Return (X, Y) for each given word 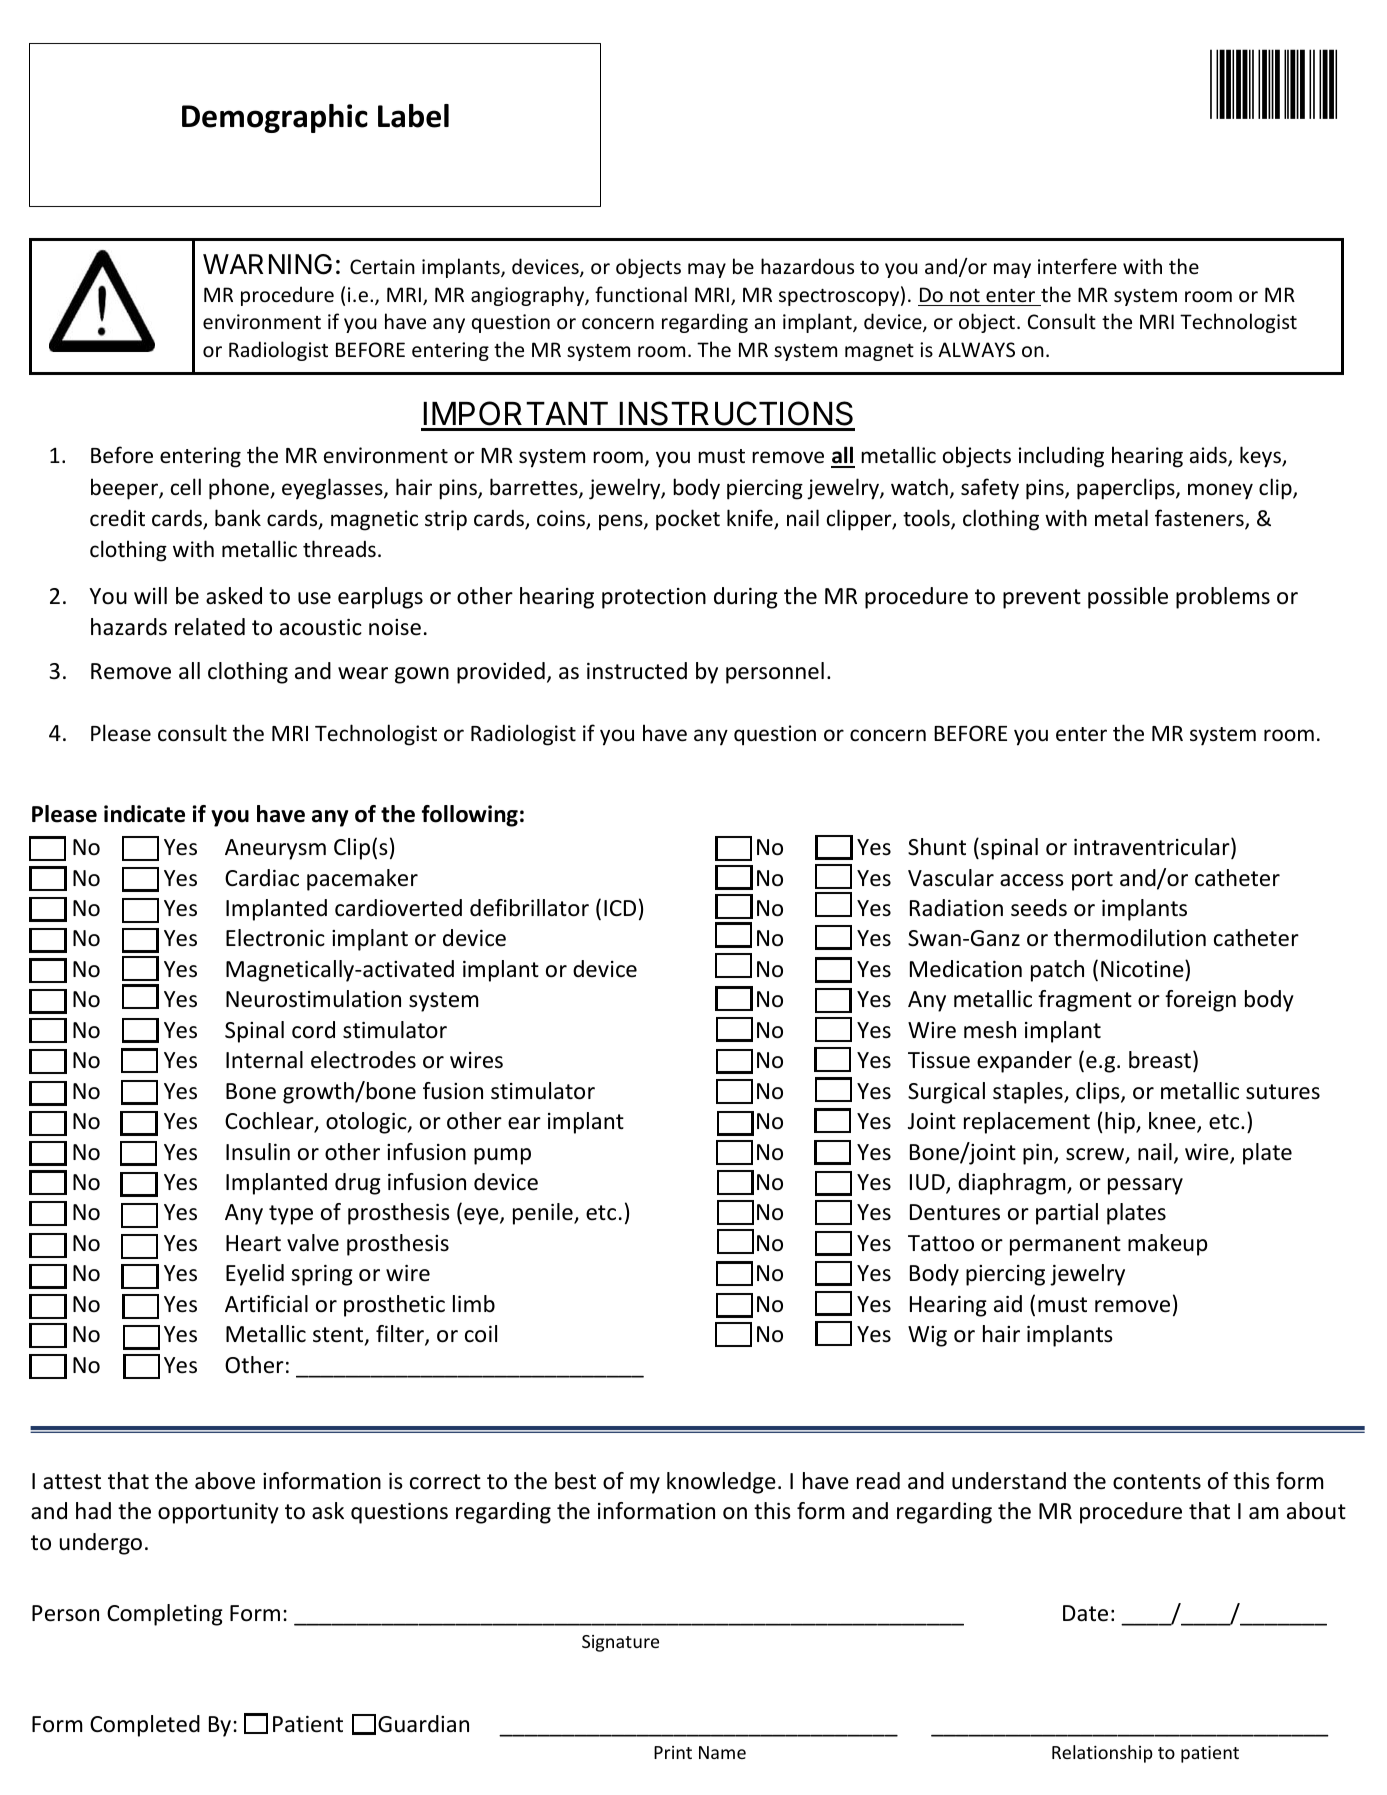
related (210, 627)
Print (673, 1752)
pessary (1145, 1186)
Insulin (258, 1152)
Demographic (275, 118)
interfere (1077, 266)
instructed (637, 671)
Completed (145, 1726)
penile (544, 1214)
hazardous (807, 266)
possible (1128, 598)
